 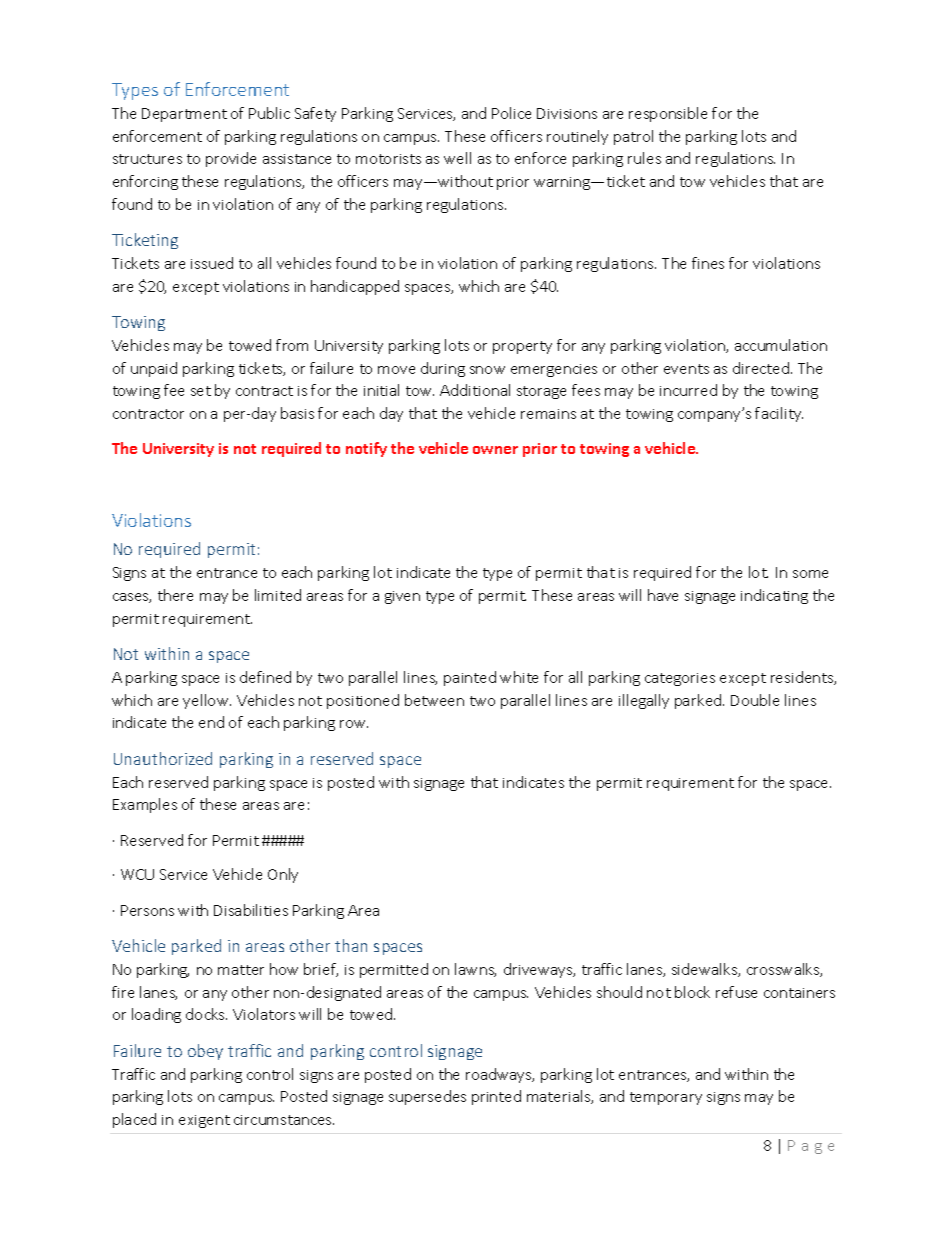 What do you see at coordinates (175, 595) in the screenshot?
I see `there` at bounding box center [175, 595].
